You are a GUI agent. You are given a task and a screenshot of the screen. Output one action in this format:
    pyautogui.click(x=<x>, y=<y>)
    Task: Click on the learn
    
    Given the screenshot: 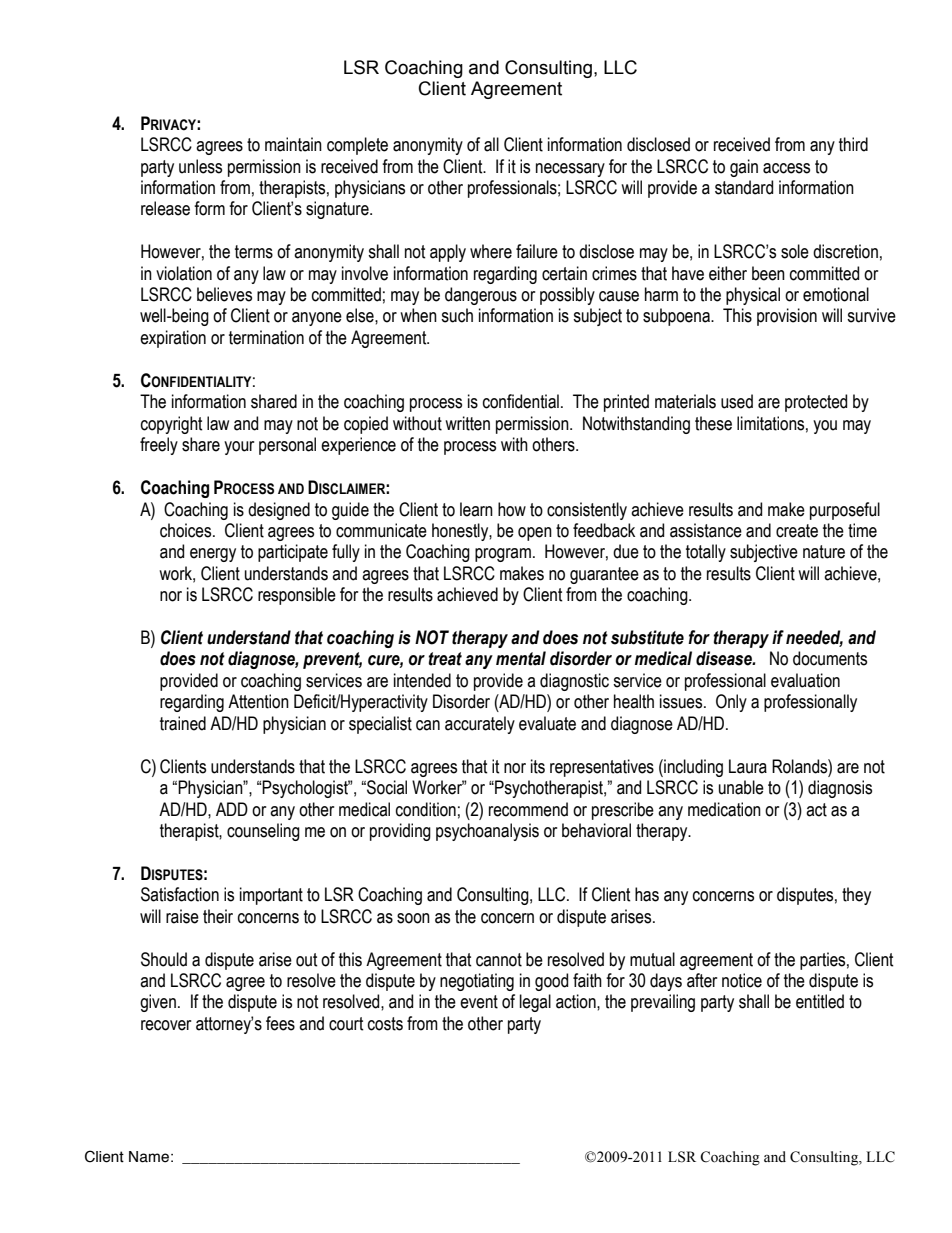 What is the action you would take?
    pyautogui.click(x=476, y=509)
